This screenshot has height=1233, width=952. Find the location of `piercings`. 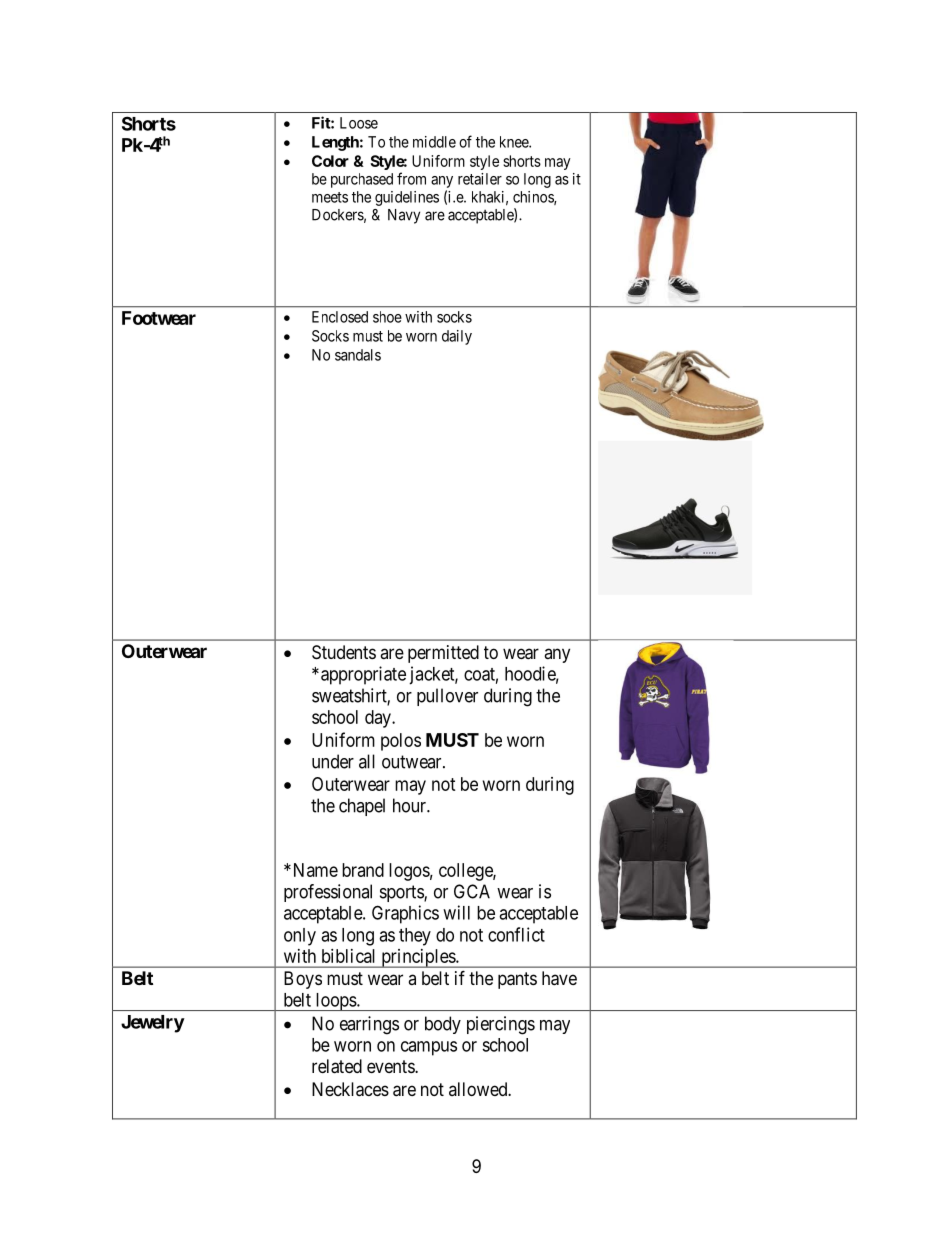

piercings is located at coordinates (501, 1025).
